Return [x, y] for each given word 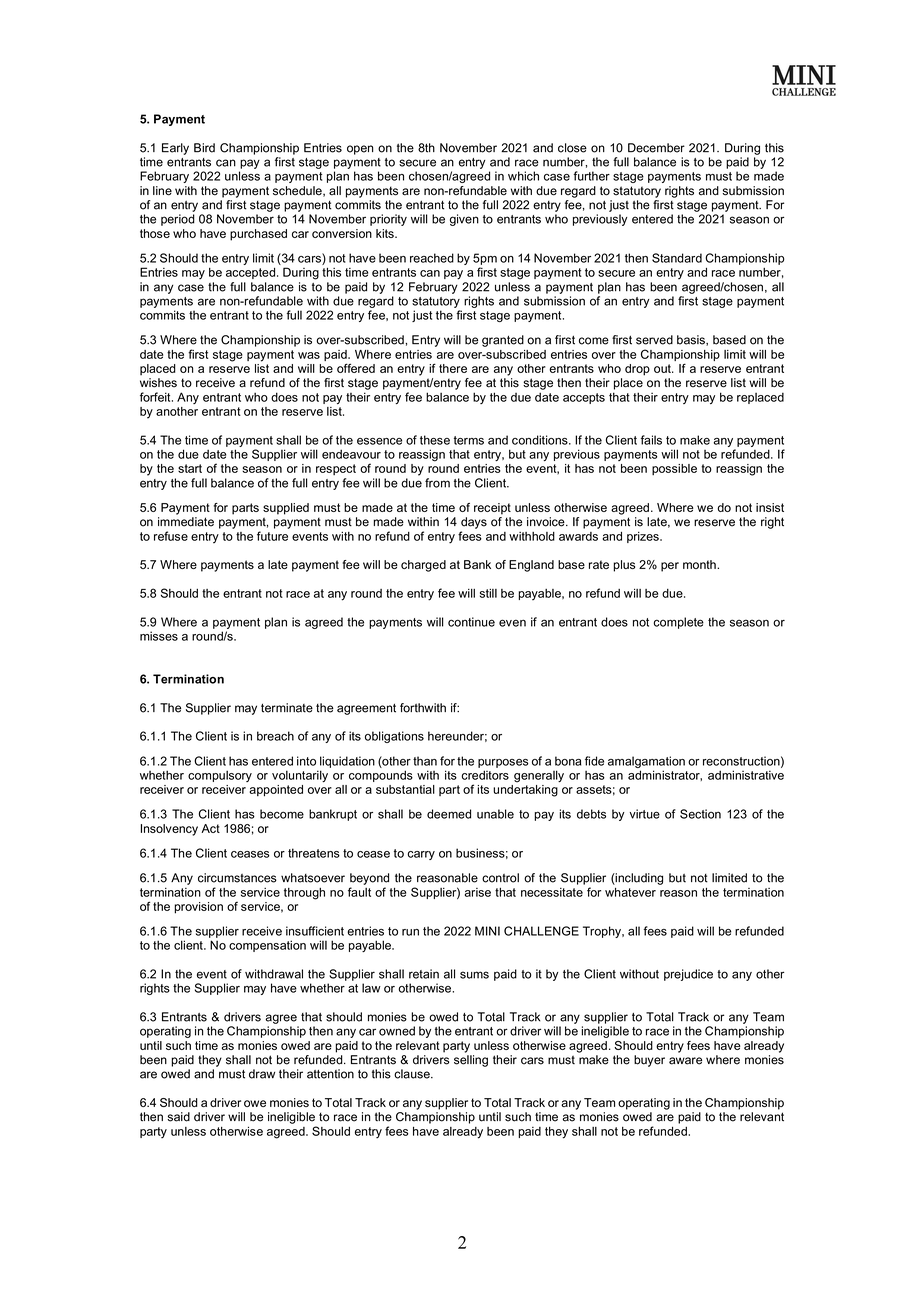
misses [159, 636]
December [656, 148]
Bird [204, 148]
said [178, 1117]
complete [679, 623]
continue [471, 622]
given [464, 220]
